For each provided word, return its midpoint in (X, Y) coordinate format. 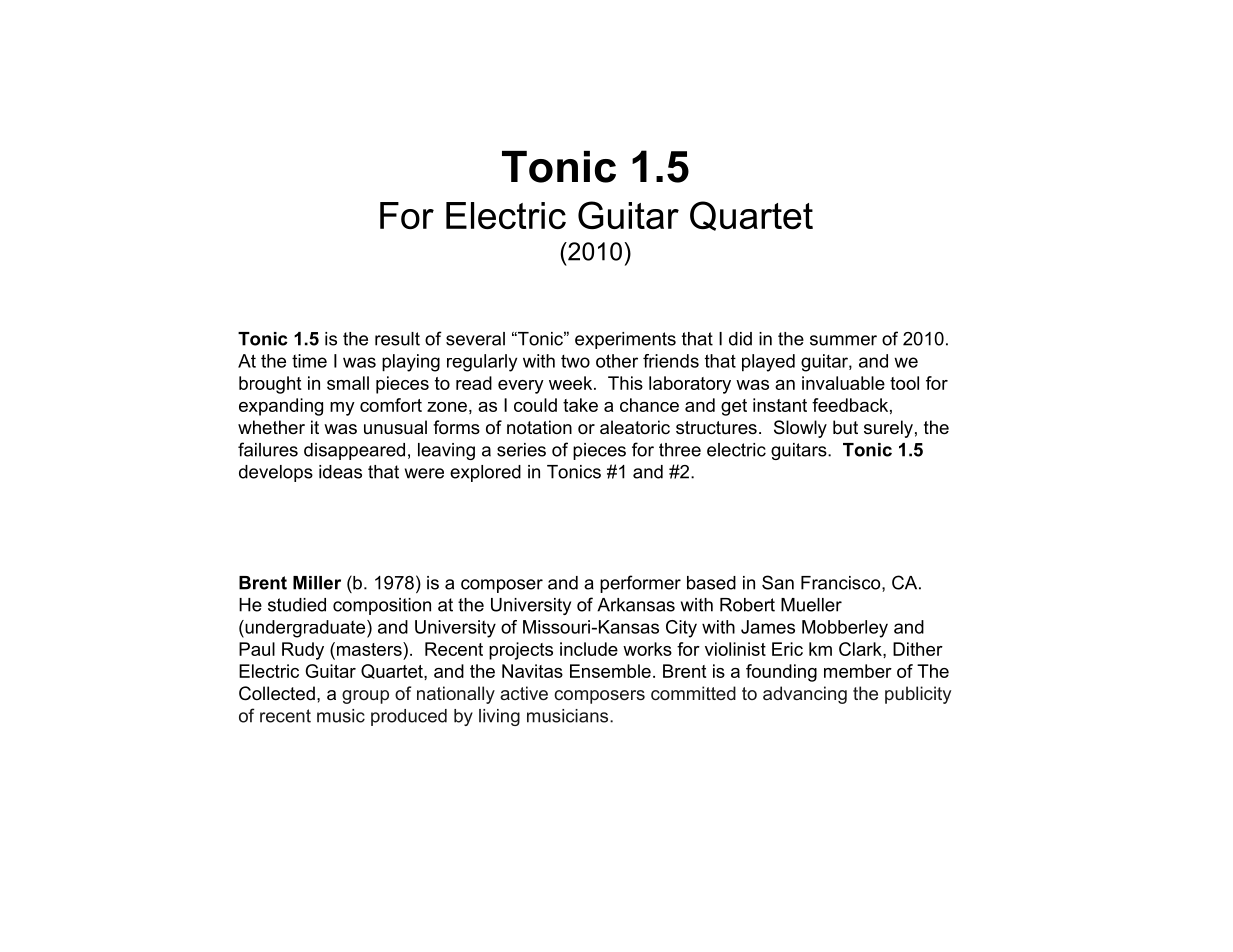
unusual (395, 427)
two (575, 361)
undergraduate (305, 629)
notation (539, 427)
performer (640, 584)
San (778, 582)
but (845, 427)
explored (485, 473)
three (680, 450)
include (589, 649)
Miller (317, 583)
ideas (340, 472)
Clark (861, 649)
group (365, 697)
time (309, 361)
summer (843, 340)
